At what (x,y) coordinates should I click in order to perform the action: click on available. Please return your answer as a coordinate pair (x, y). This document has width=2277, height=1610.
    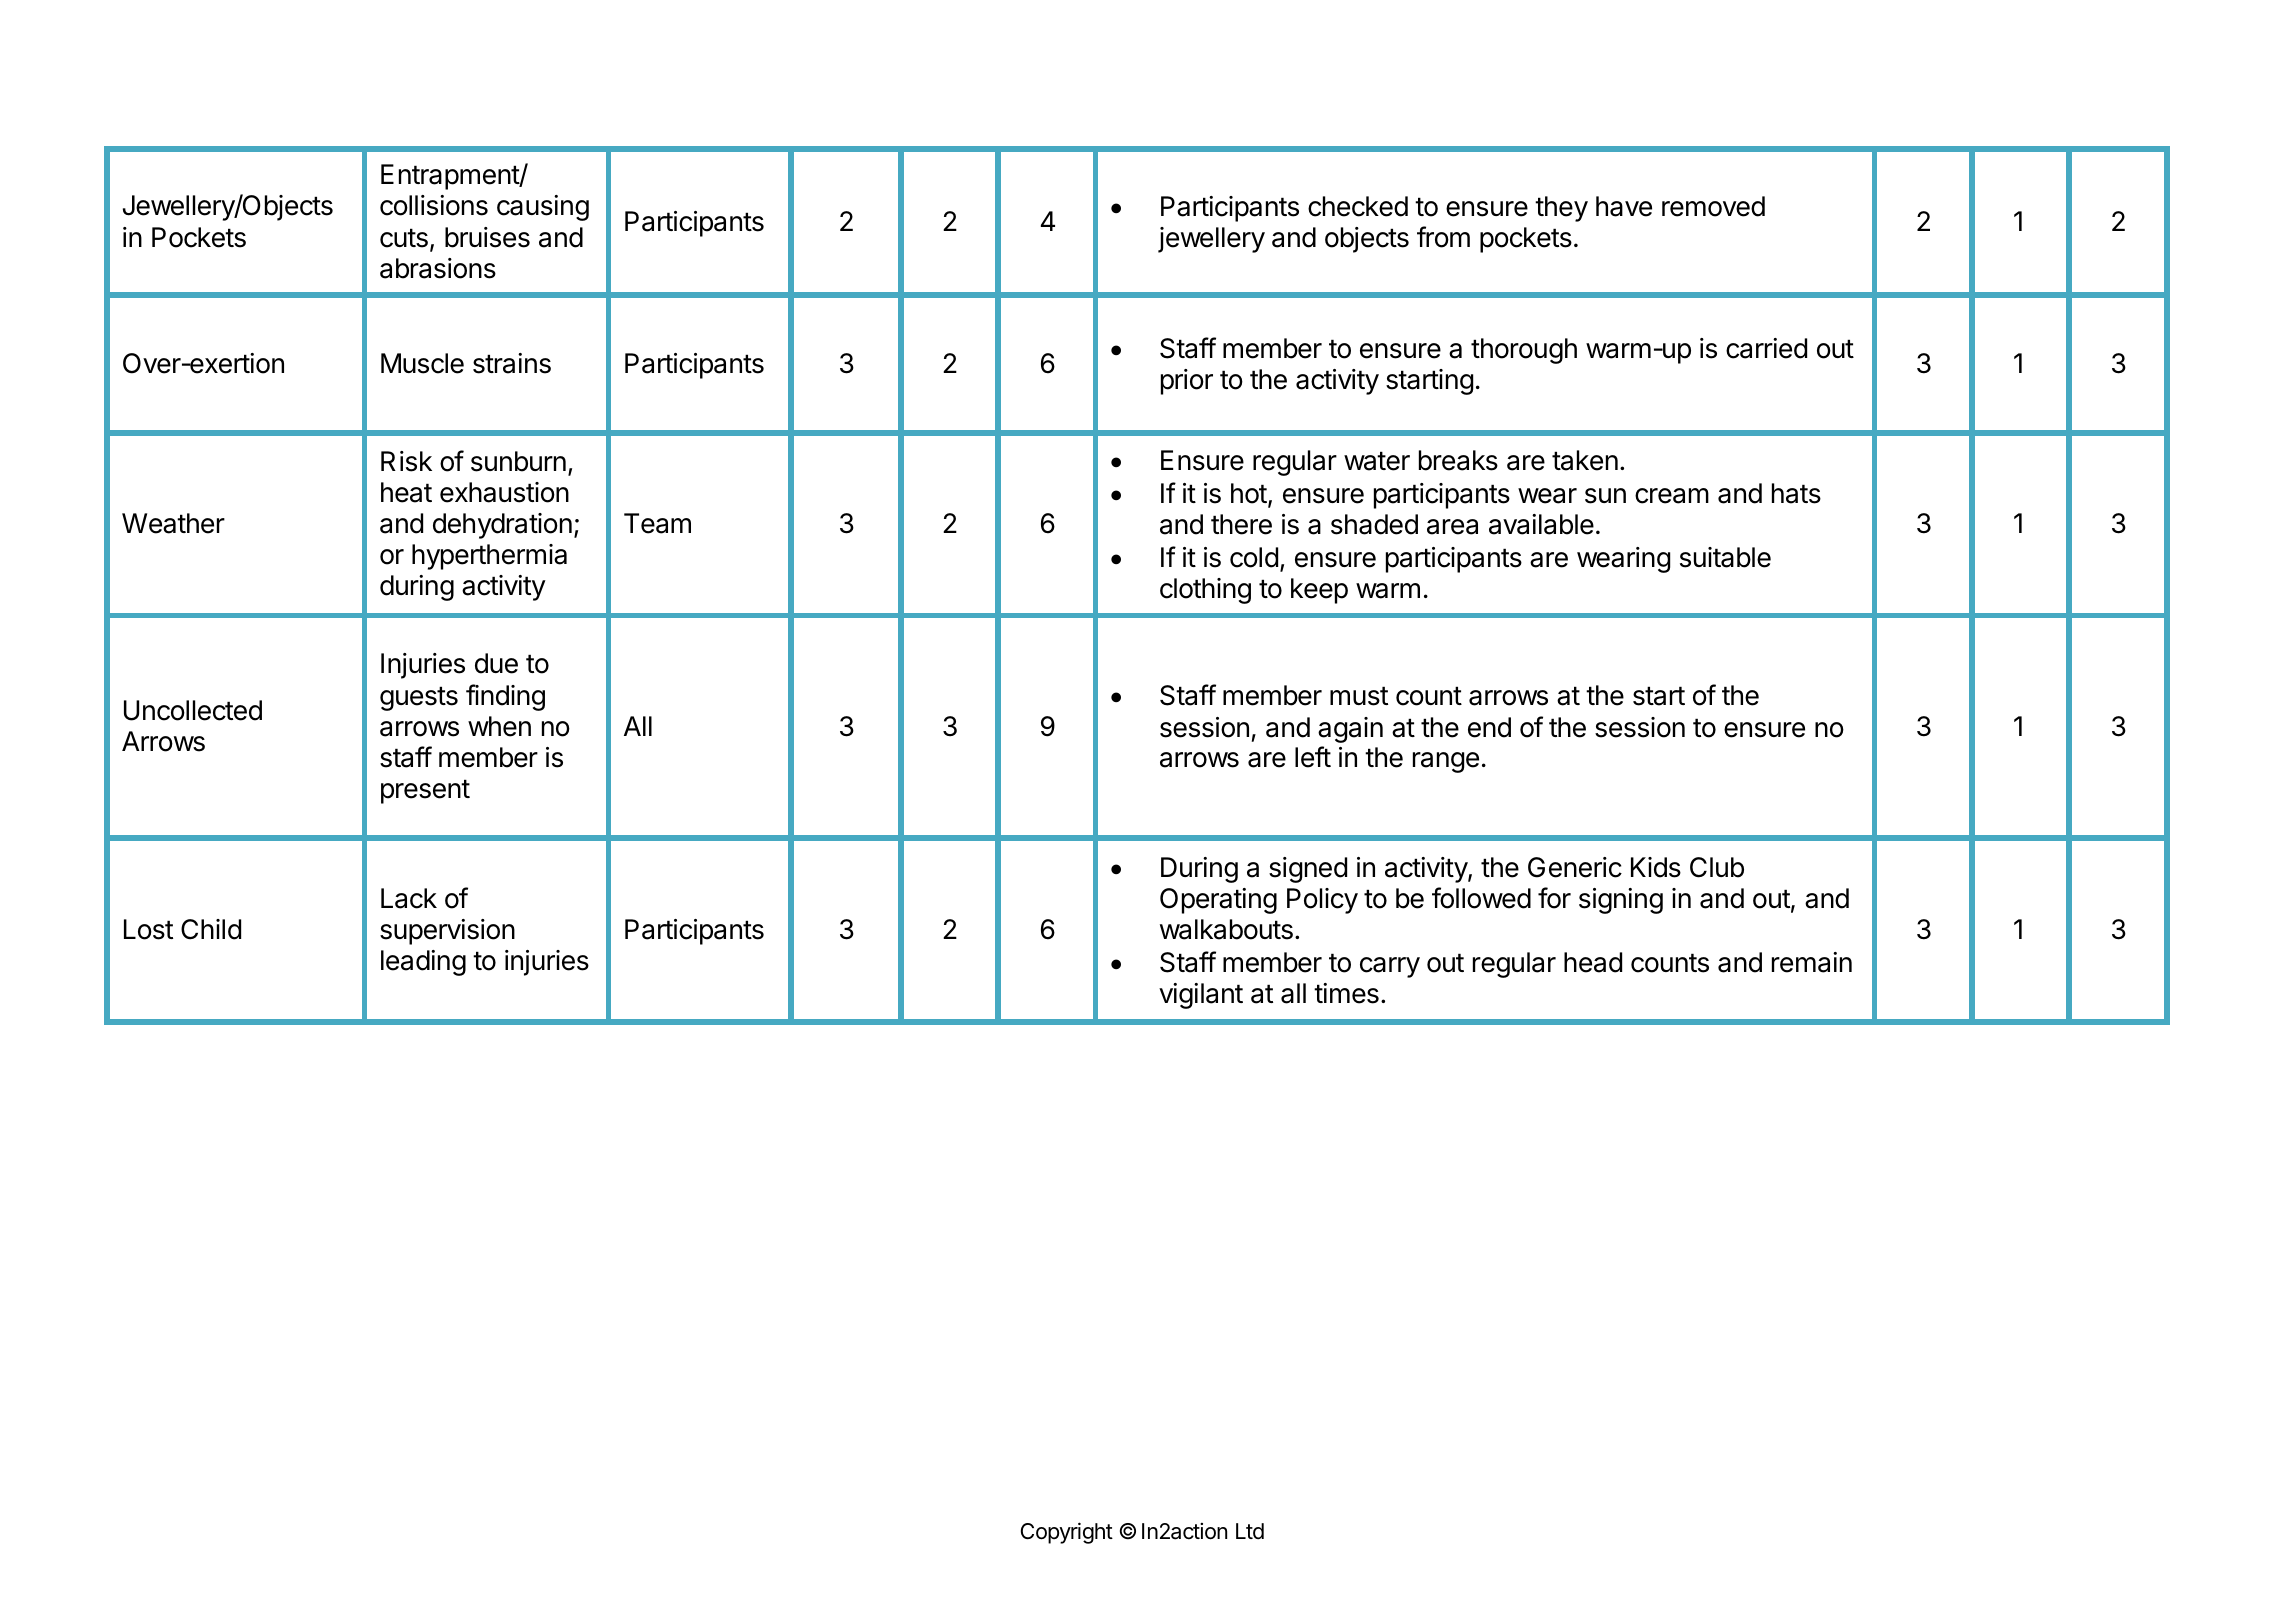
    Looking at the image, I should click on (1541, 524).
